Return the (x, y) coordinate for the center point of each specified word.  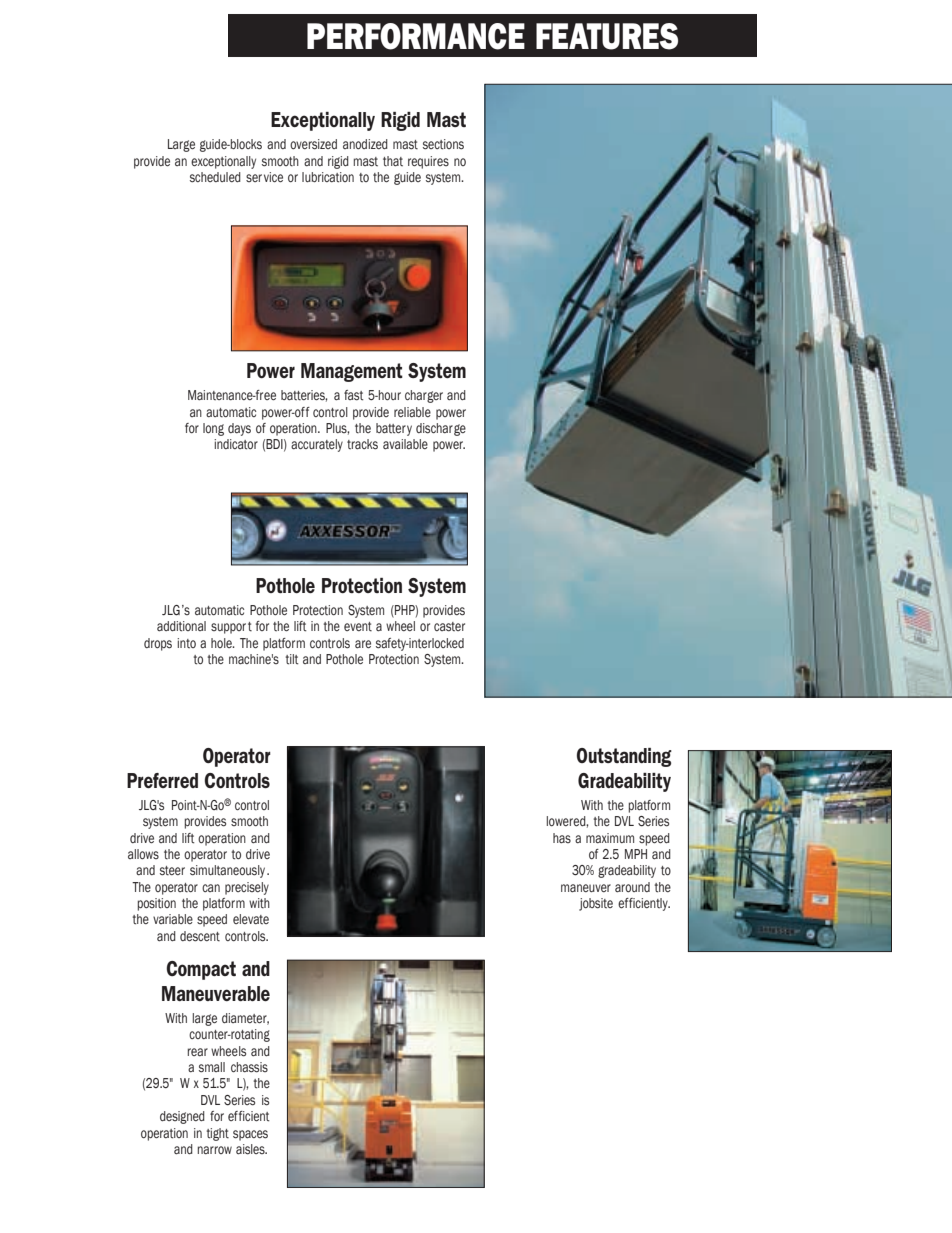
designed (182, 1117)
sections (443, 144)
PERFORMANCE (416, 36)
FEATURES (607, 36)
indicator (236, 444)
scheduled (215, 177)
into (186, 643)
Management (352, 372)
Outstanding (624, 757)
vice (273, 177)
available (405, 444)
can (211, 888)
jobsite (596, 904)
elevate (251, 919)
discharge (441, 429)
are (363, 644)
